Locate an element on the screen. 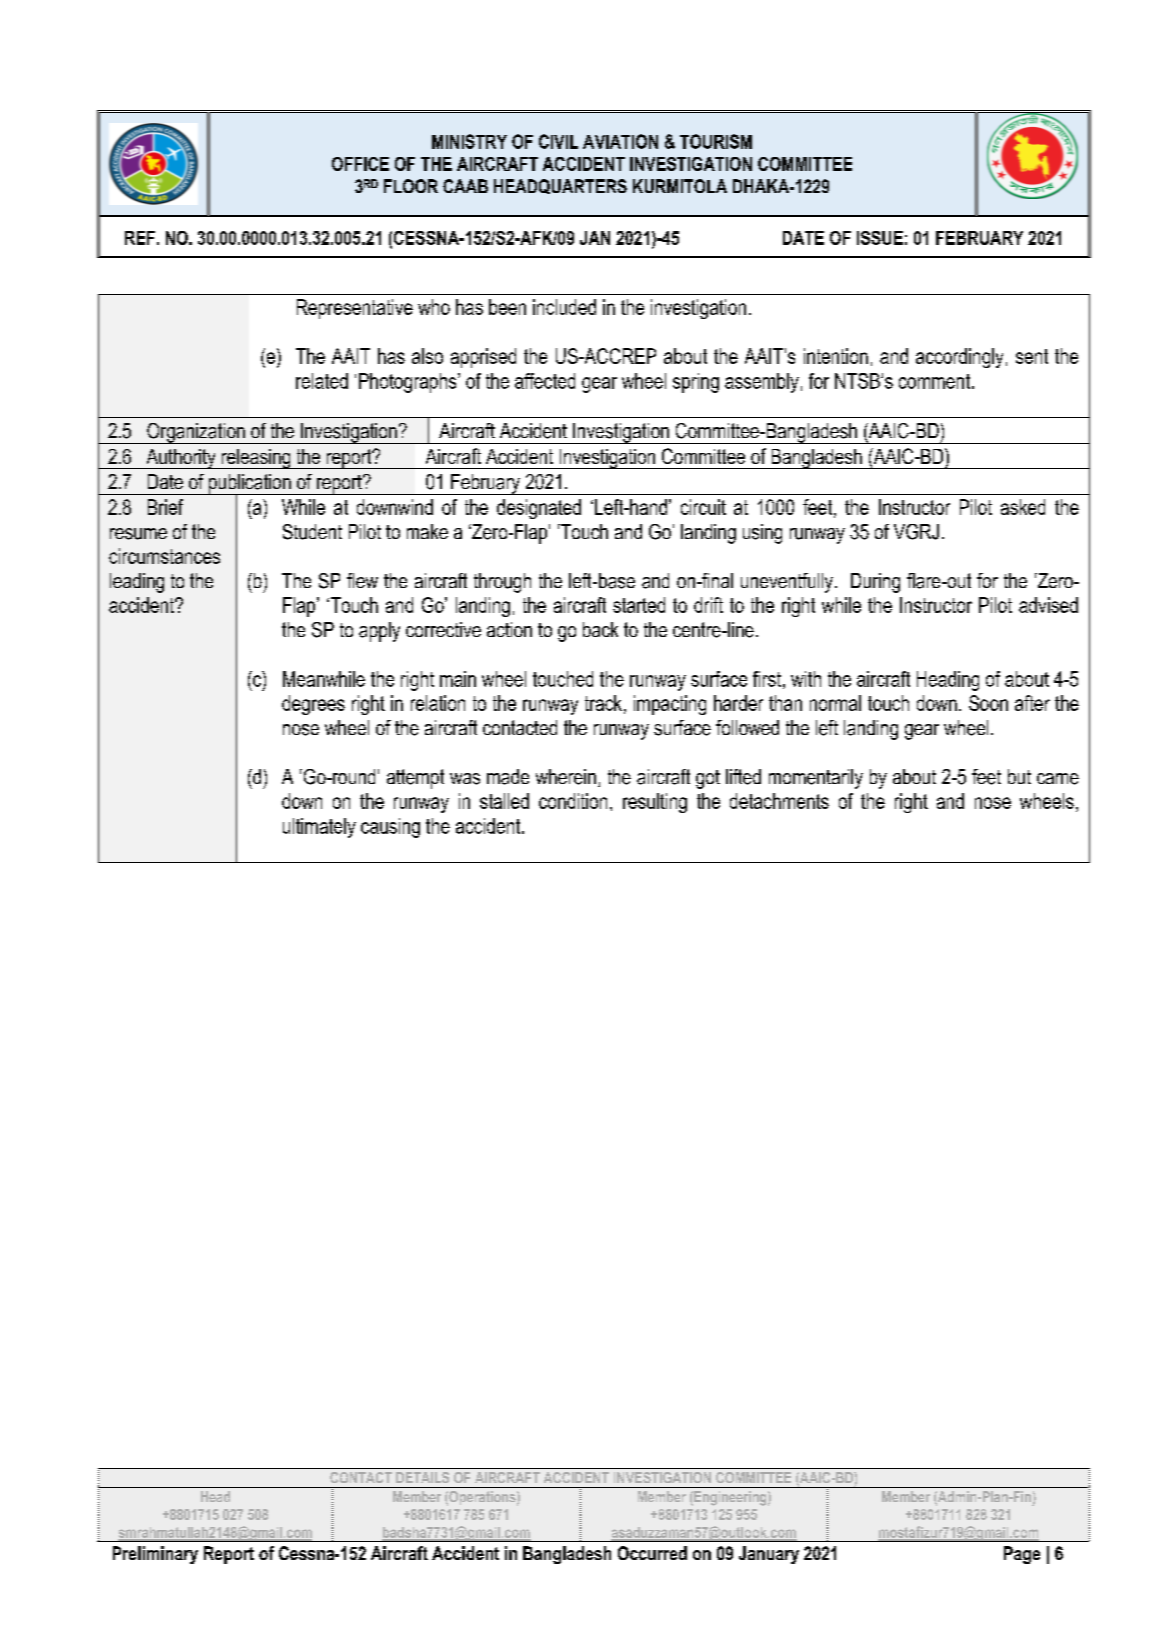 Image resolution: width=1156 pixels, height=1634 pixels. OFFICE is located at coordinates (360, 164).
